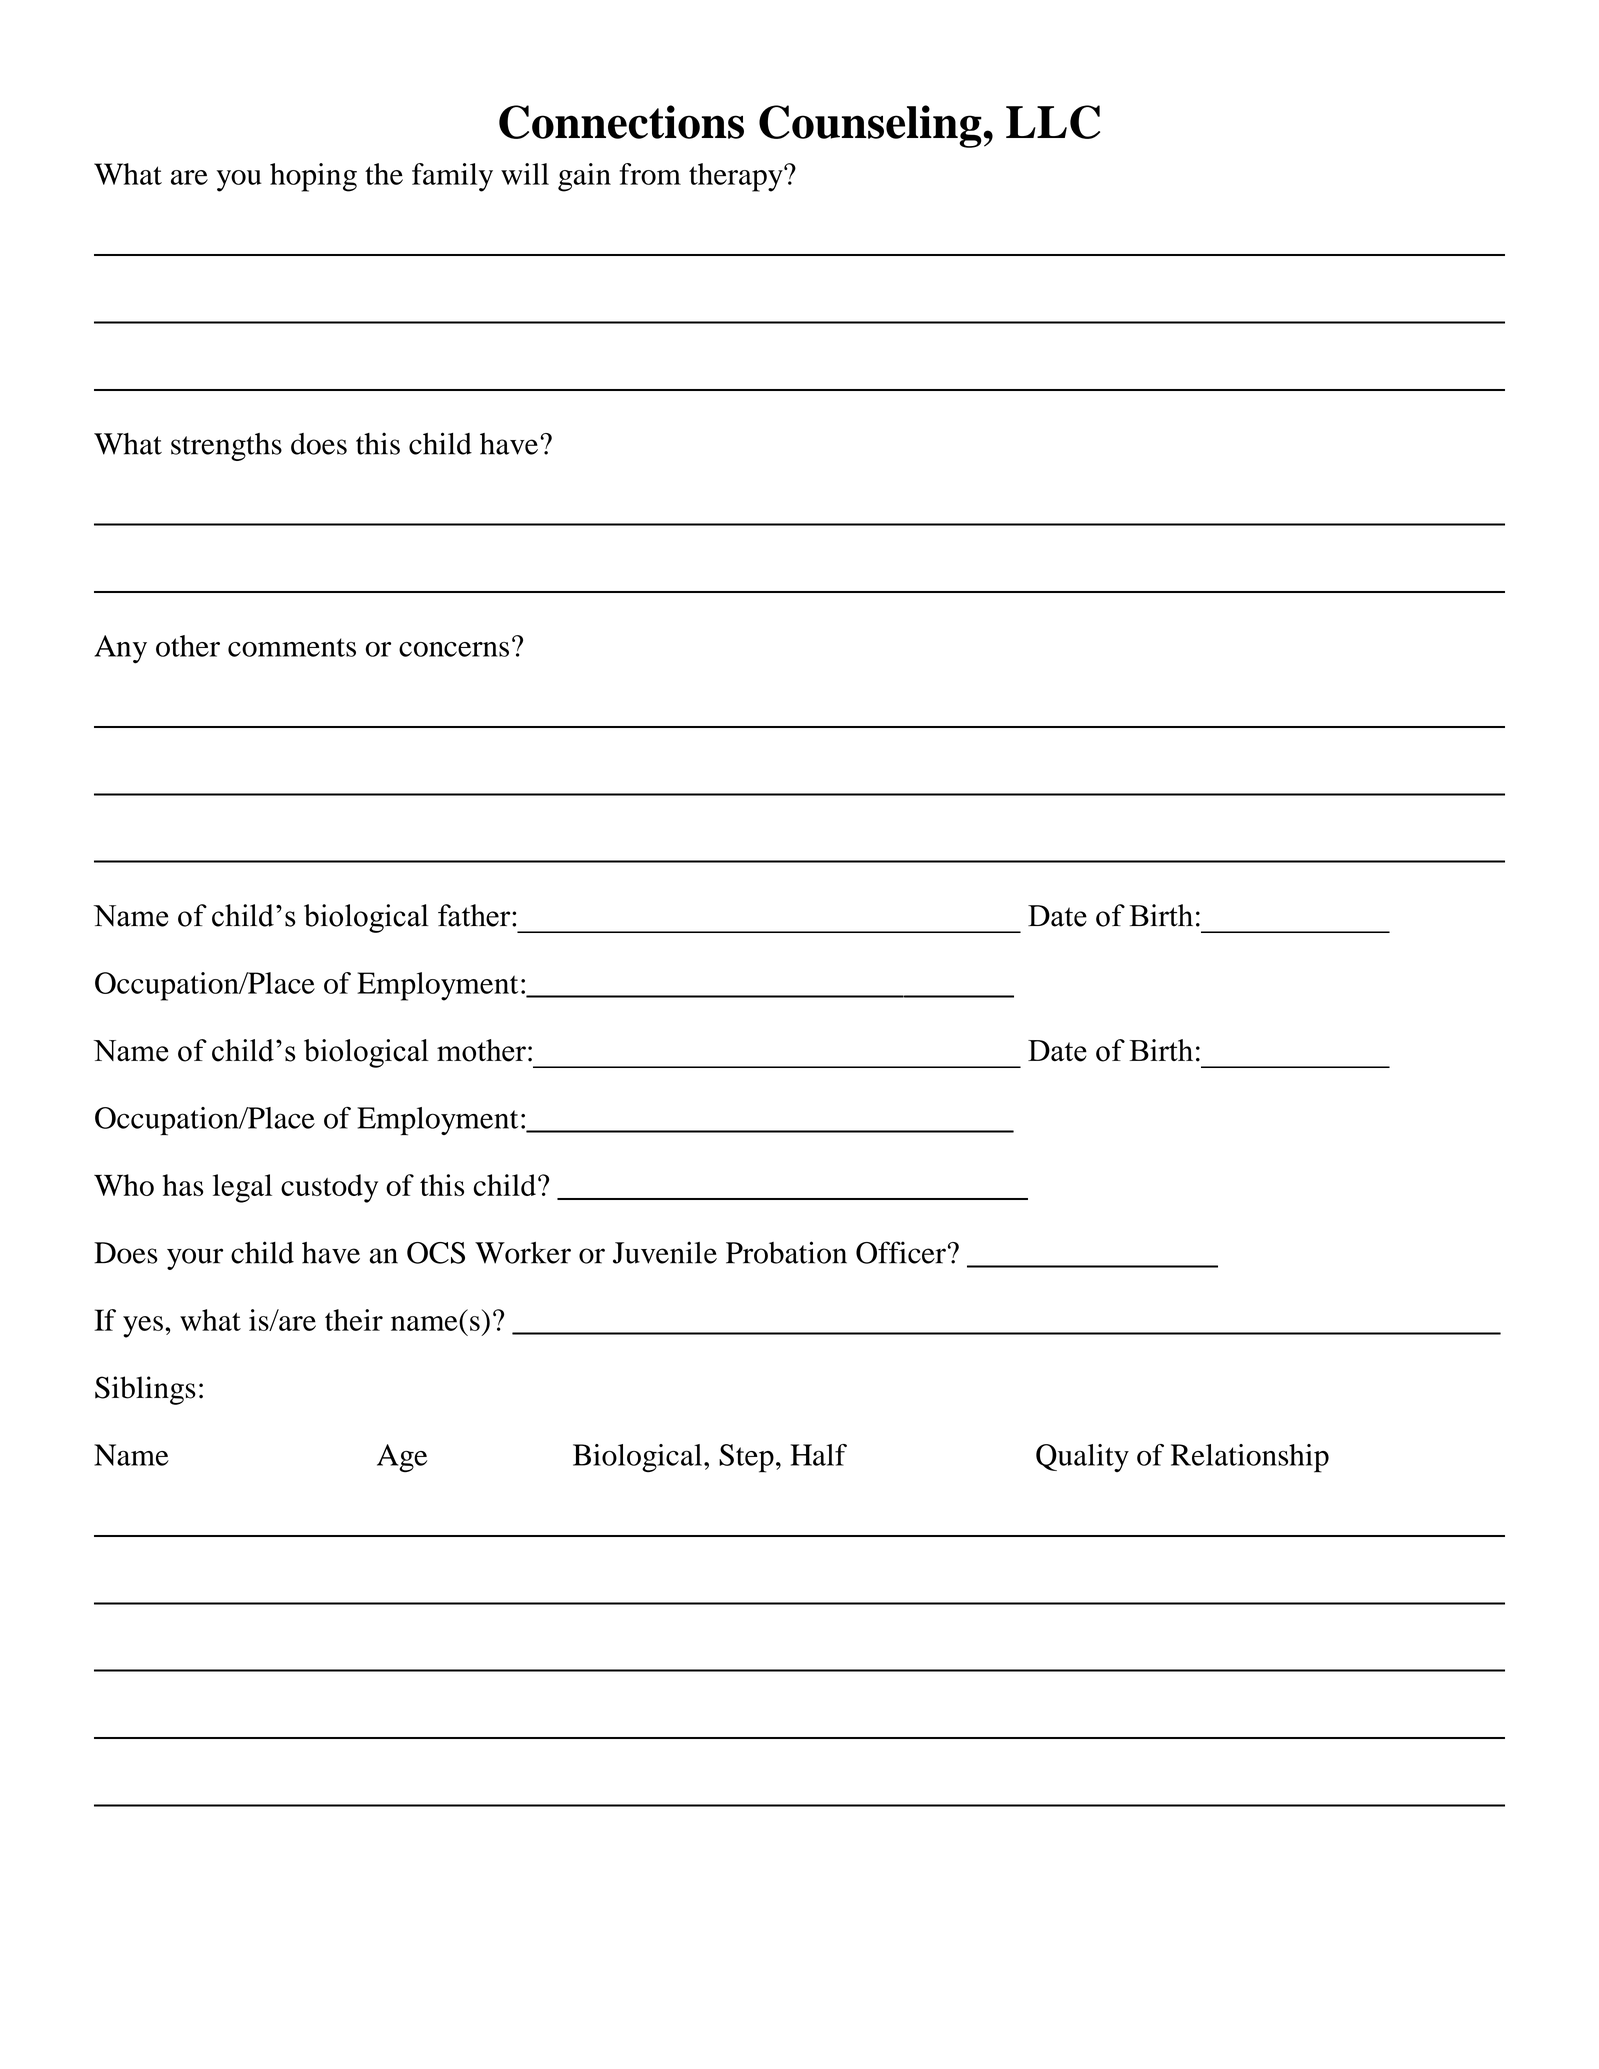 The width and height of the screenshot is (1599, 2069). I want to click on Quality, so click(1082, 1458).
